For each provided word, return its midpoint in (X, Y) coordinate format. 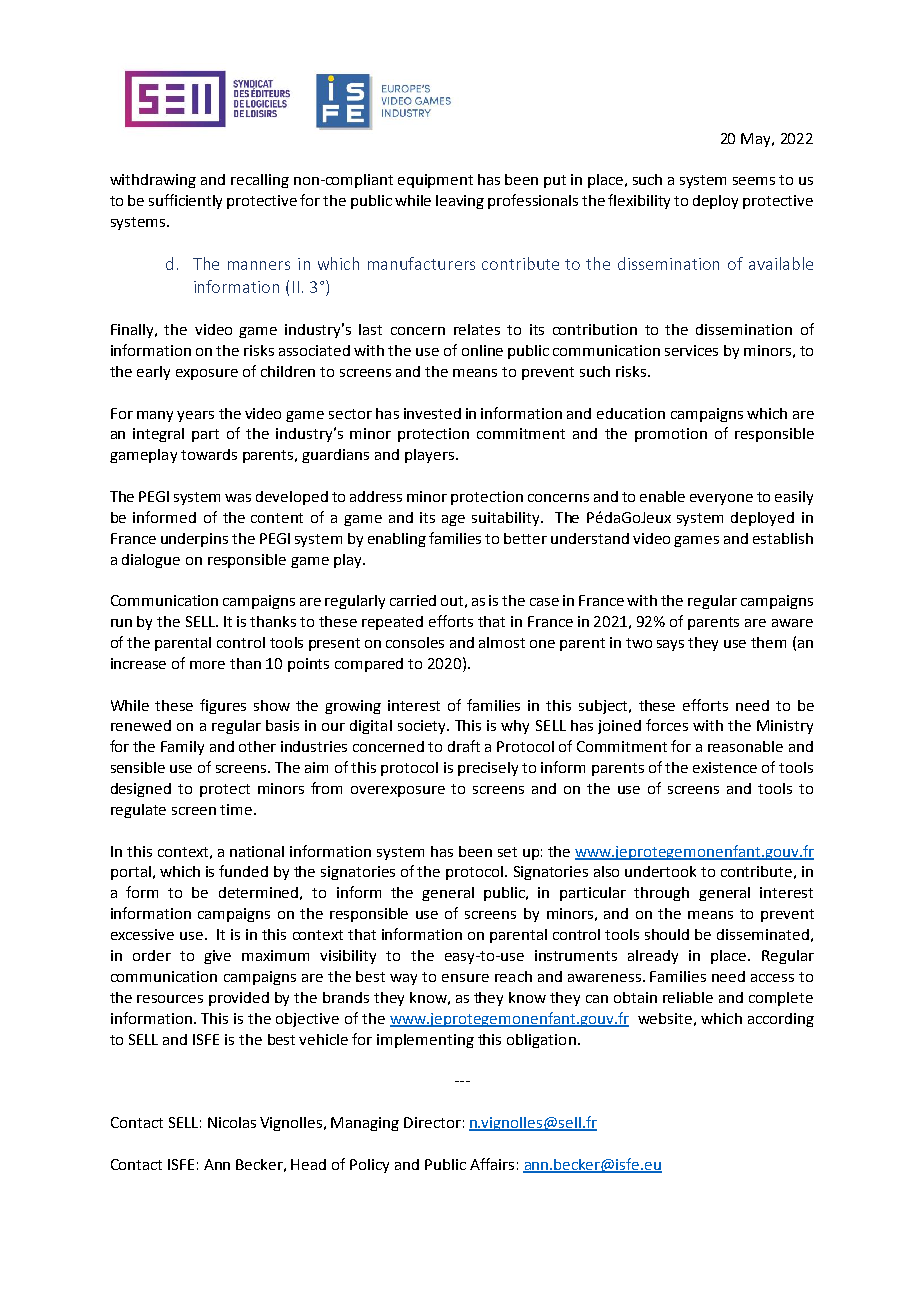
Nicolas (232, 1122)
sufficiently (185, 201)
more (207, 665)
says (670, 645)
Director (432, 1122)
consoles (415, 642)
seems (754, 181)
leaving (460, 202)
